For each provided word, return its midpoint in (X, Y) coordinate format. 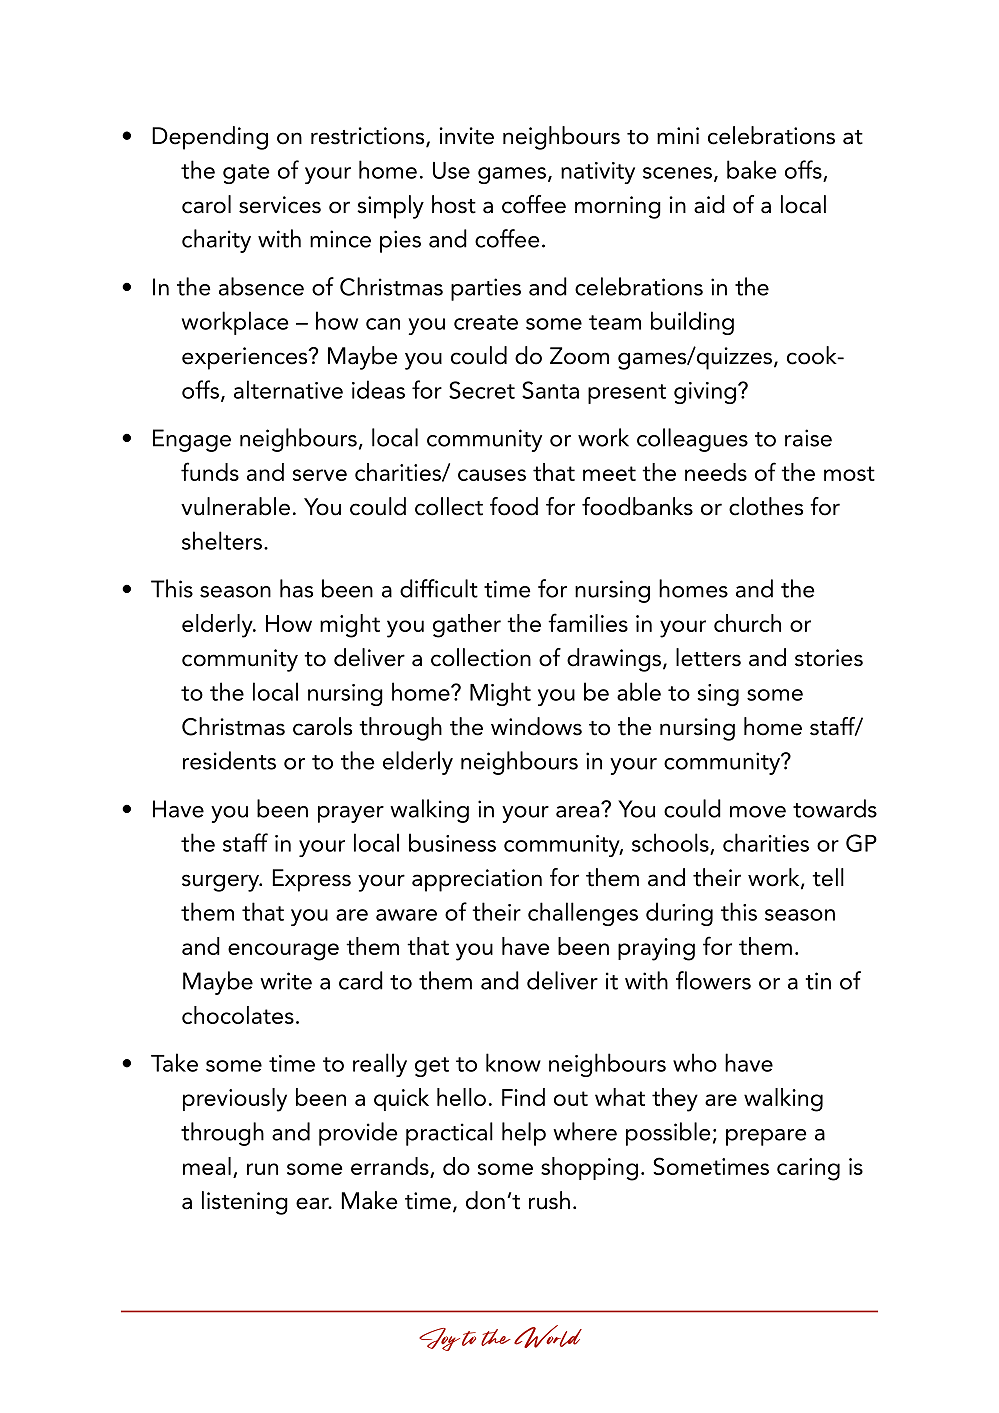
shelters (222, 540)
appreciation (477, 880)
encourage (283, 952)
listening (245, 1203)
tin (818, 981)
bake (751, 169)
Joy (439, 1339)
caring (808, 1169)
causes (492, 475)
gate (246, 174)
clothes (766, 506)
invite (466, 136)
